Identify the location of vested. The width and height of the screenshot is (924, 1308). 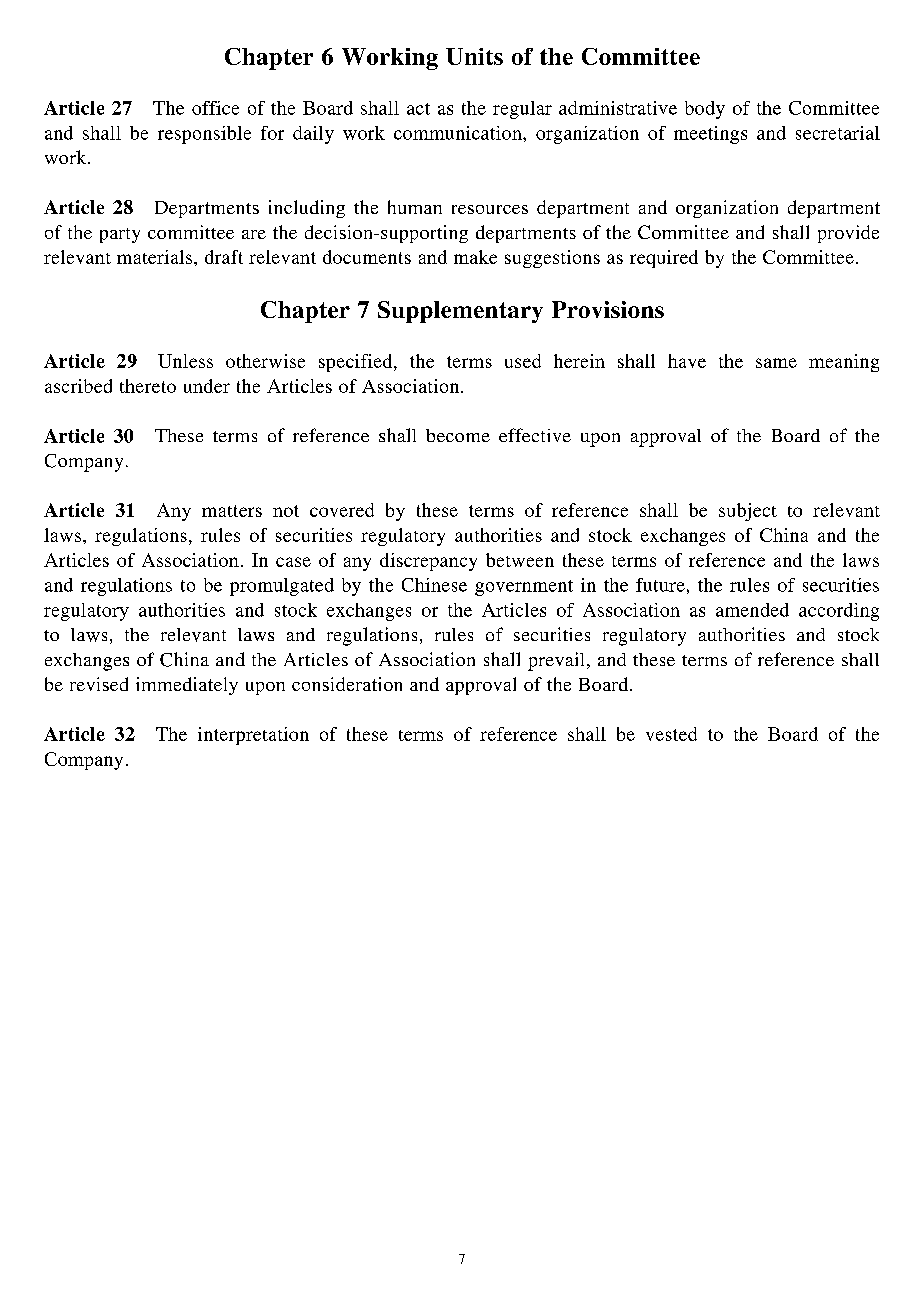
(671, 734).
